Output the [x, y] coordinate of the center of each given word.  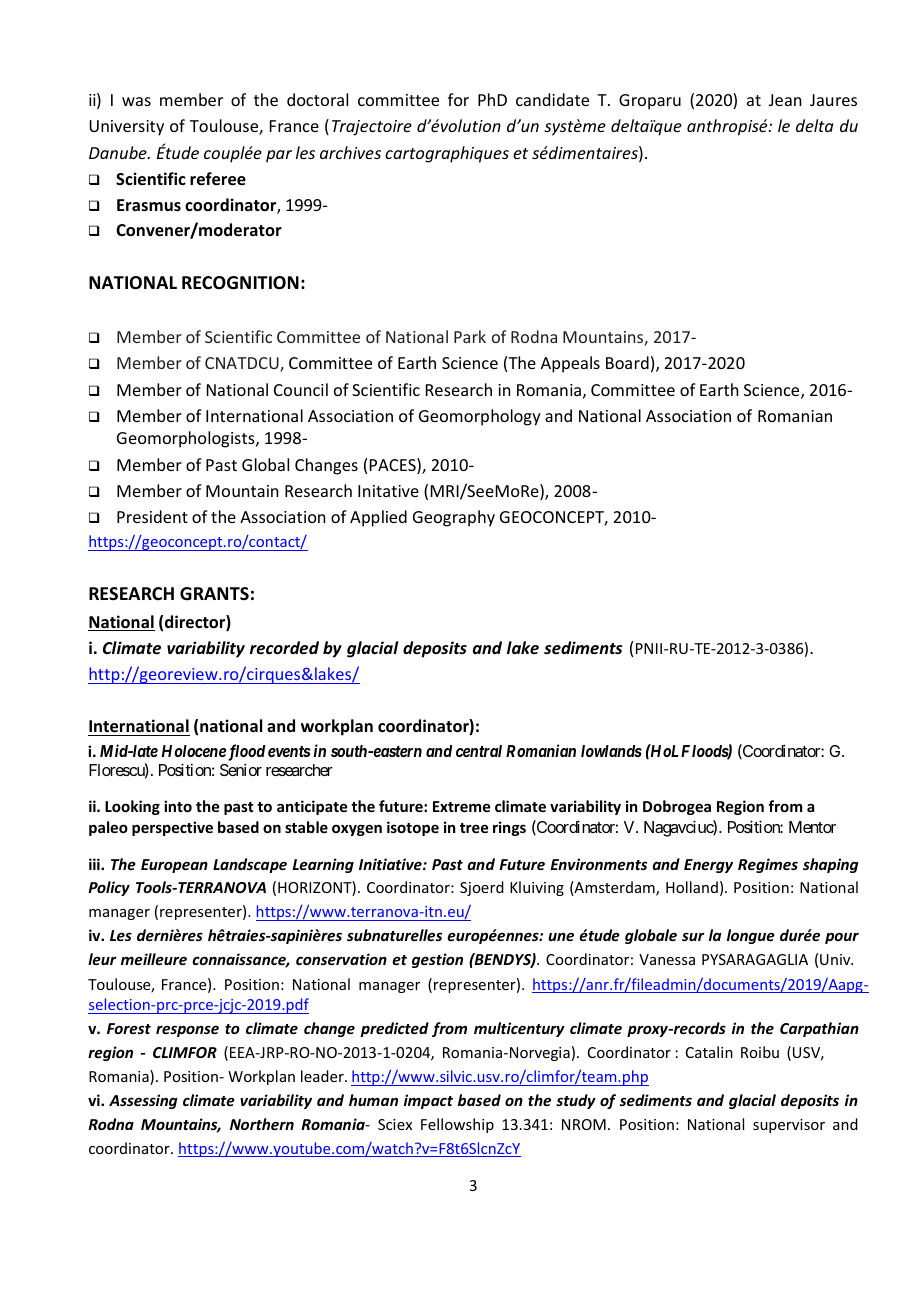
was [136, 101]
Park [470, 336]
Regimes [768, 865]
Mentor [812, 827]
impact [428, 1101]
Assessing [143, 1101]
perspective [172, 828]
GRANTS [214, 594]
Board [627, 362]
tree [474, 828]
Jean [785, 100]
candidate [552, 99]
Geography [454, 518]
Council [301, 389]
